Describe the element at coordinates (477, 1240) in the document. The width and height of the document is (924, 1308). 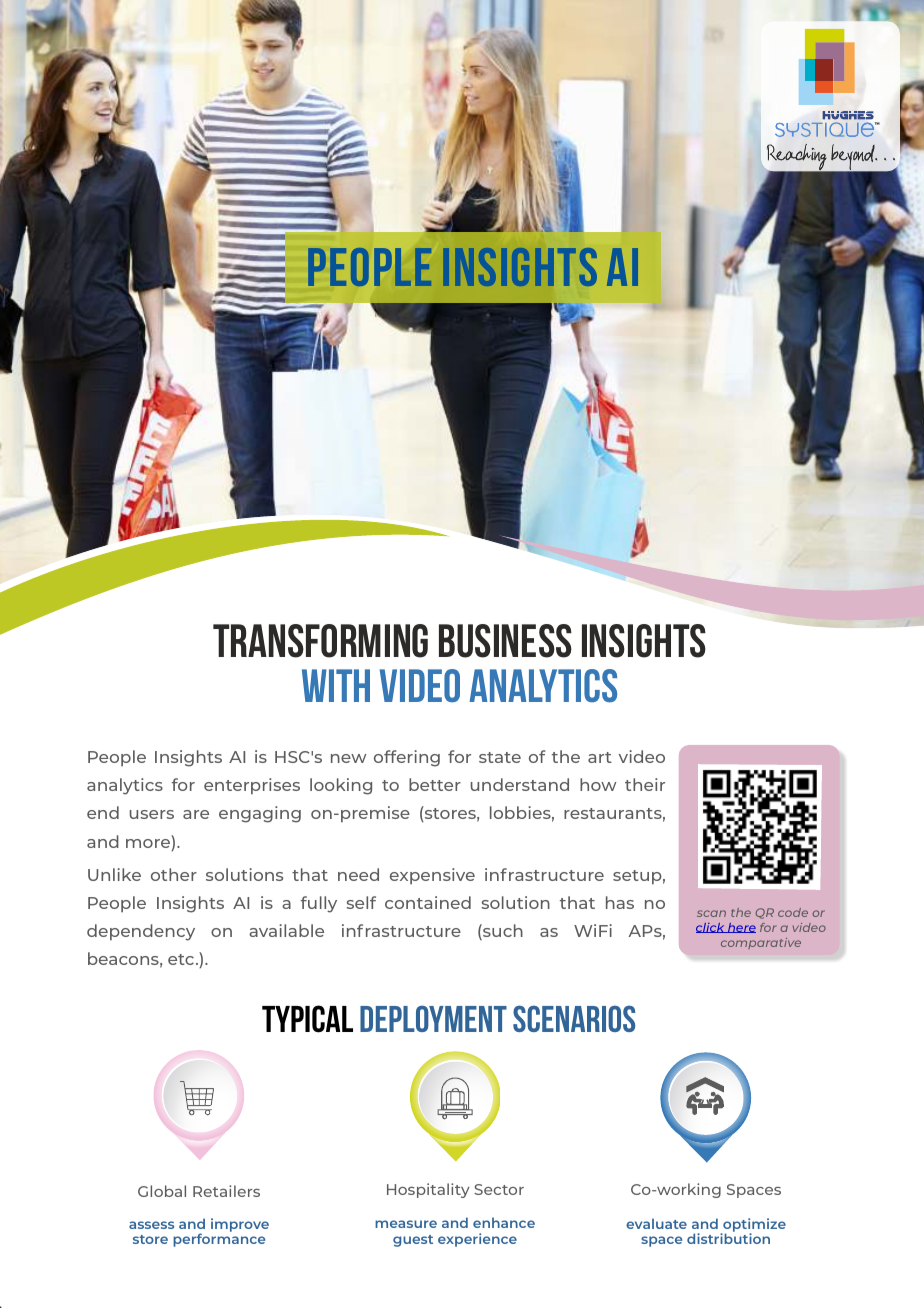
I see `experience` at that location.
